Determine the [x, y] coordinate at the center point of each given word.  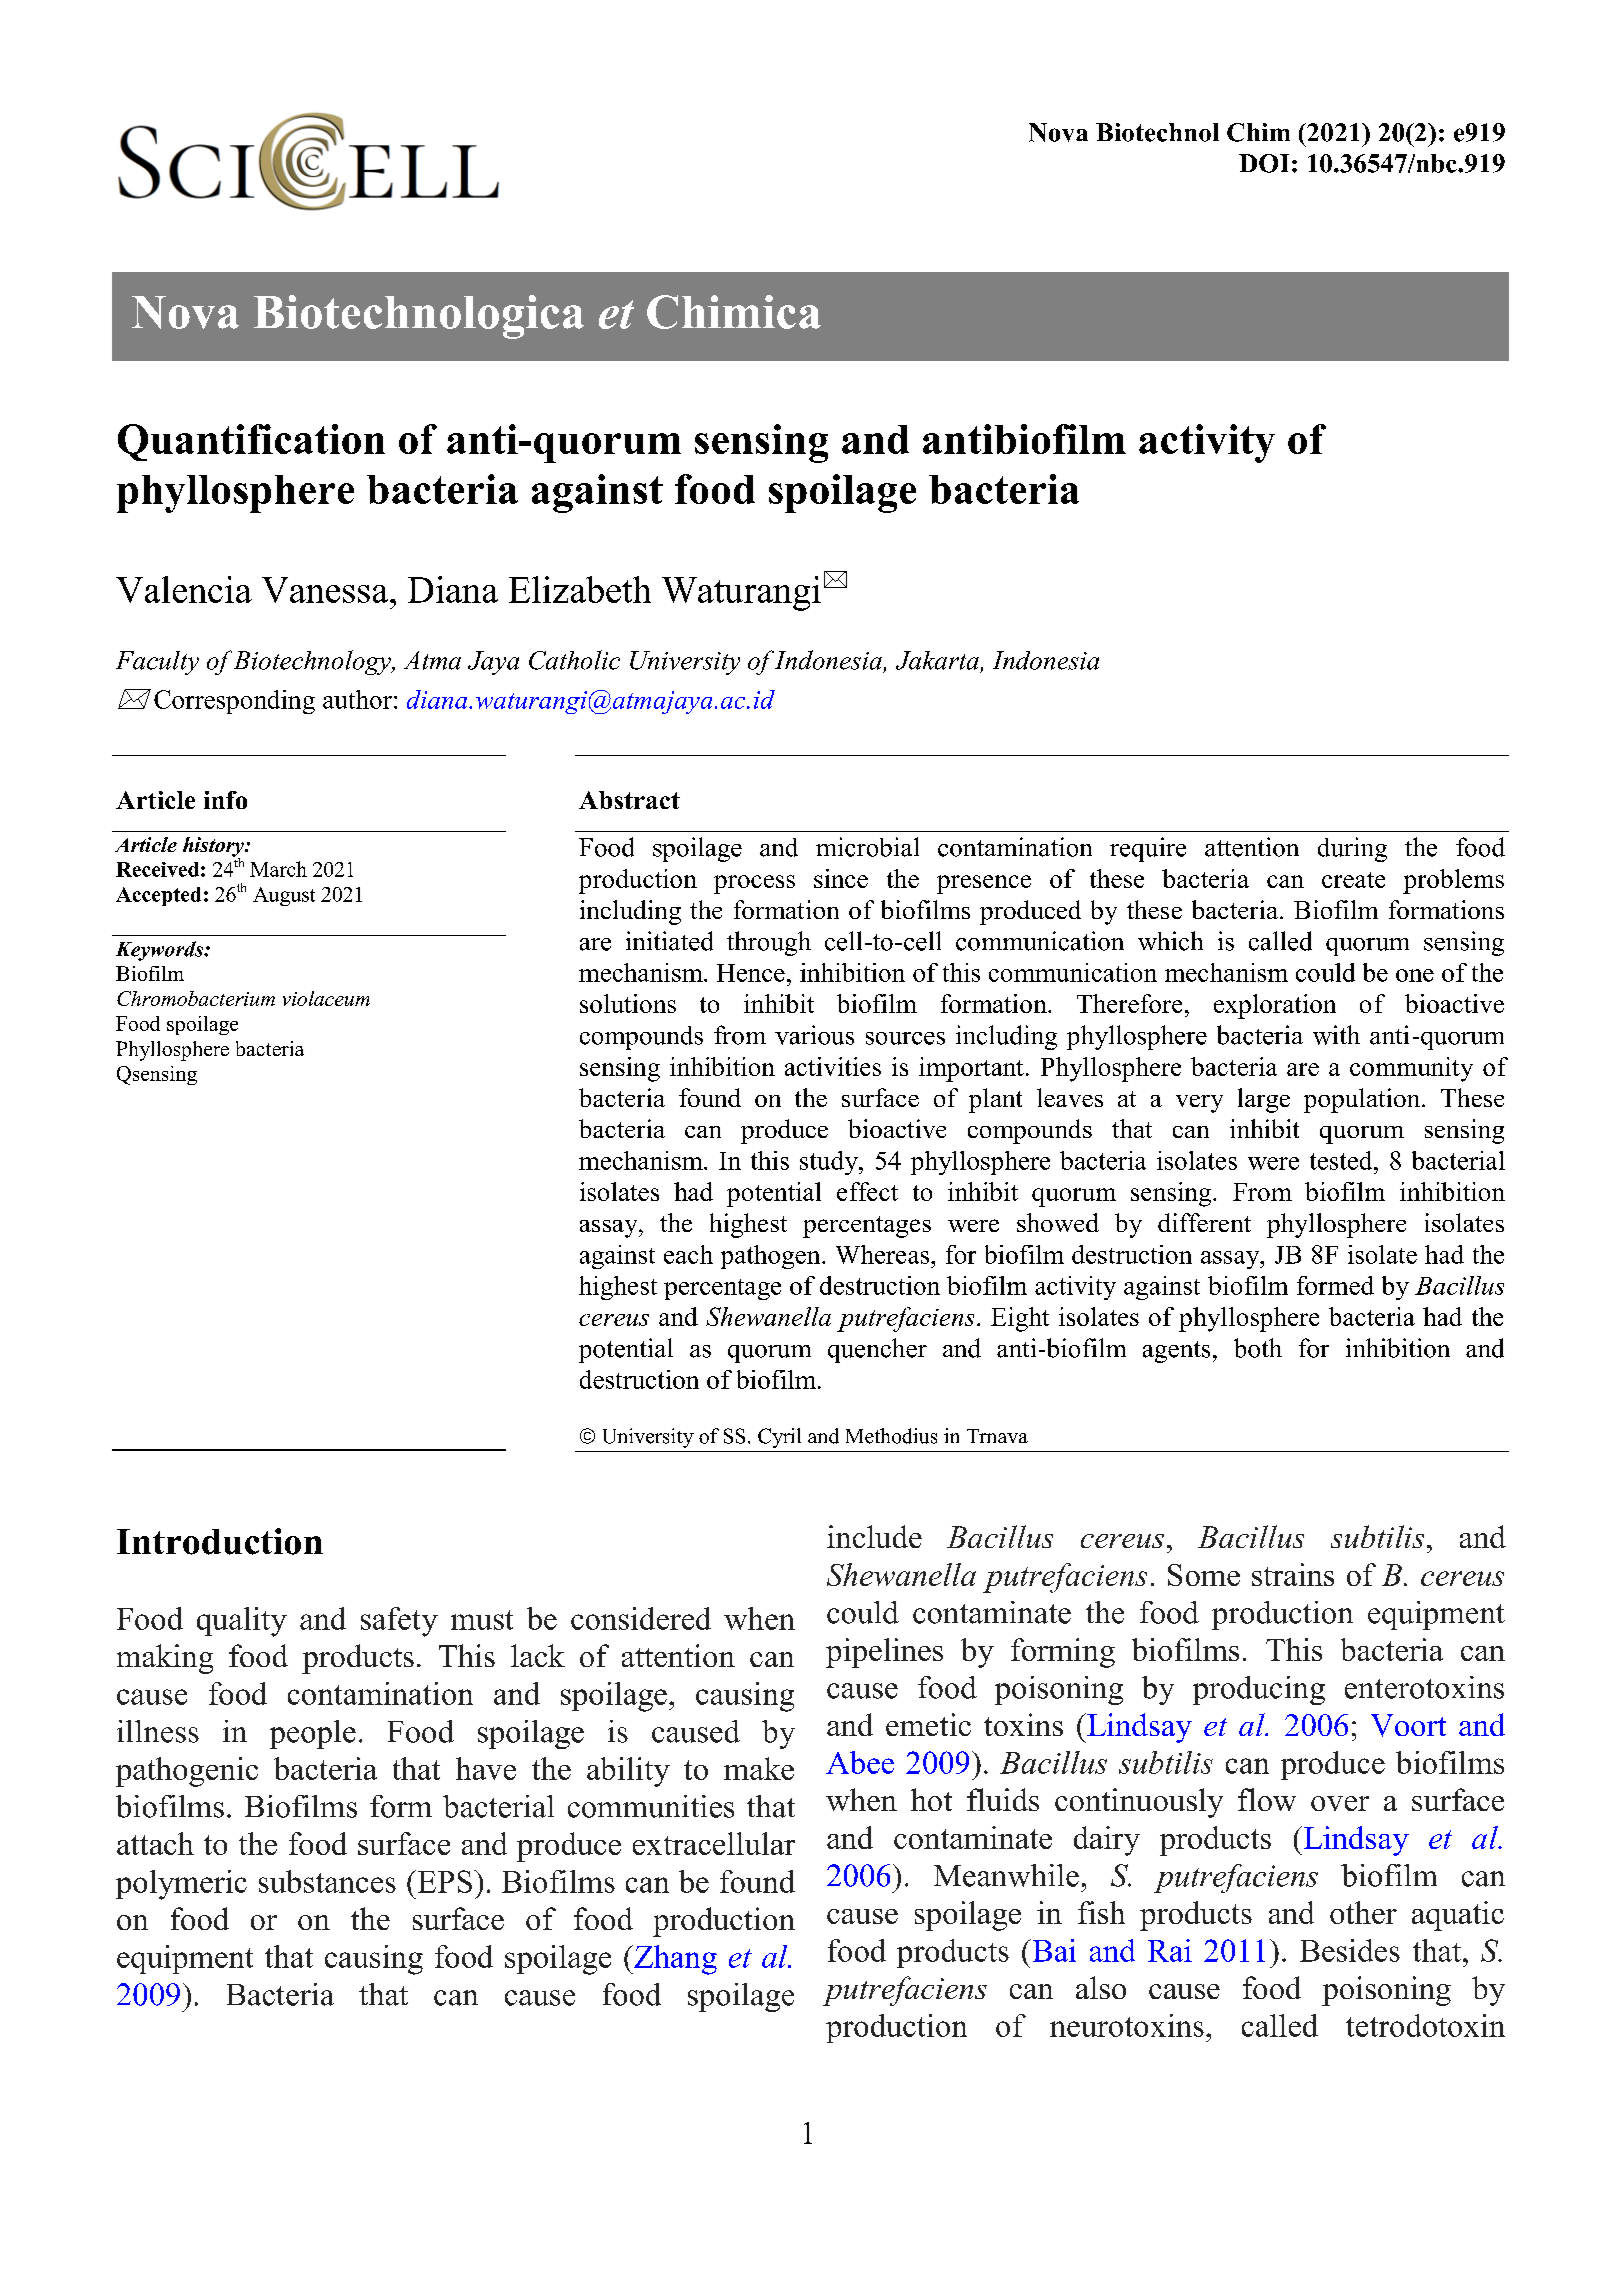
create [1353, 880]
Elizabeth [580, 589]
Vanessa [326, 590]
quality [242, 1622]
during [1352, 849]
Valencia [184, 589]
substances [327, 1881]
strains [1293, 1574]
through [769, 943]
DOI [1264, 163]
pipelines [884, 1653]
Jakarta [937, 660]
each [688, 1254]
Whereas [884, 1254]
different [1204, 1222]
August [284, 896]
